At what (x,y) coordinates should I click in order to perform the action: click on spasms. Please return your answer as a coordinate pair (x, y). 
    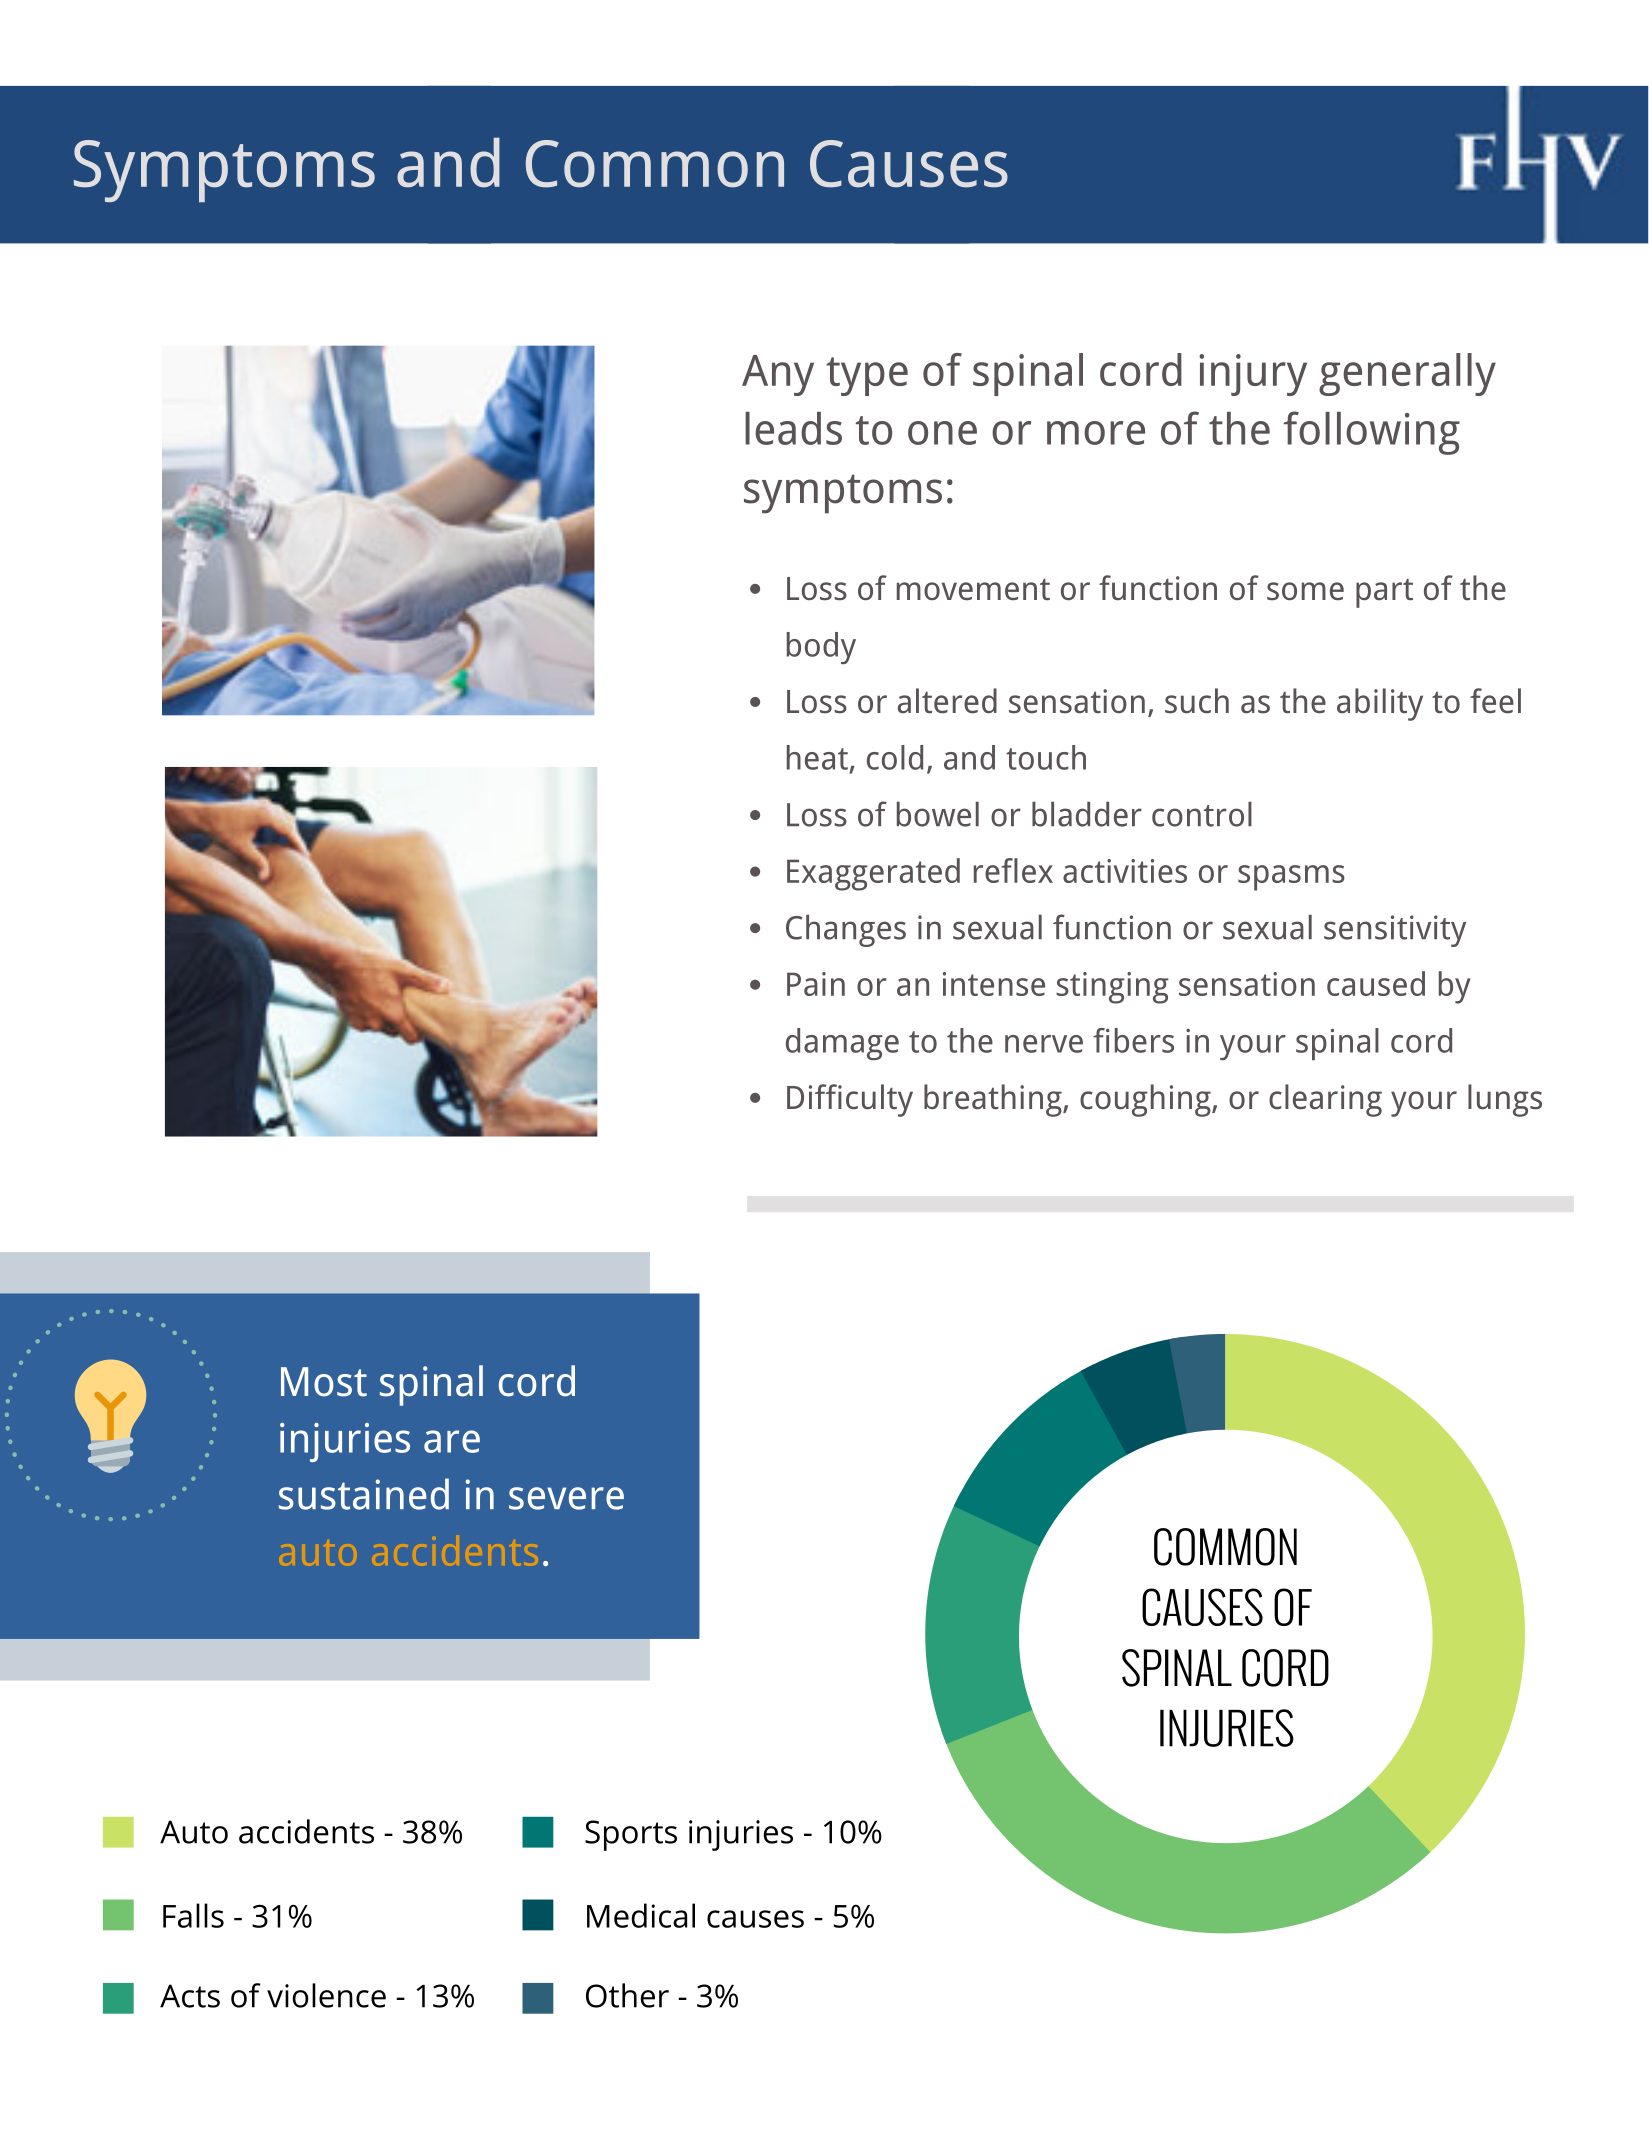
    Looking at the image, I should click on (1291, 878).
